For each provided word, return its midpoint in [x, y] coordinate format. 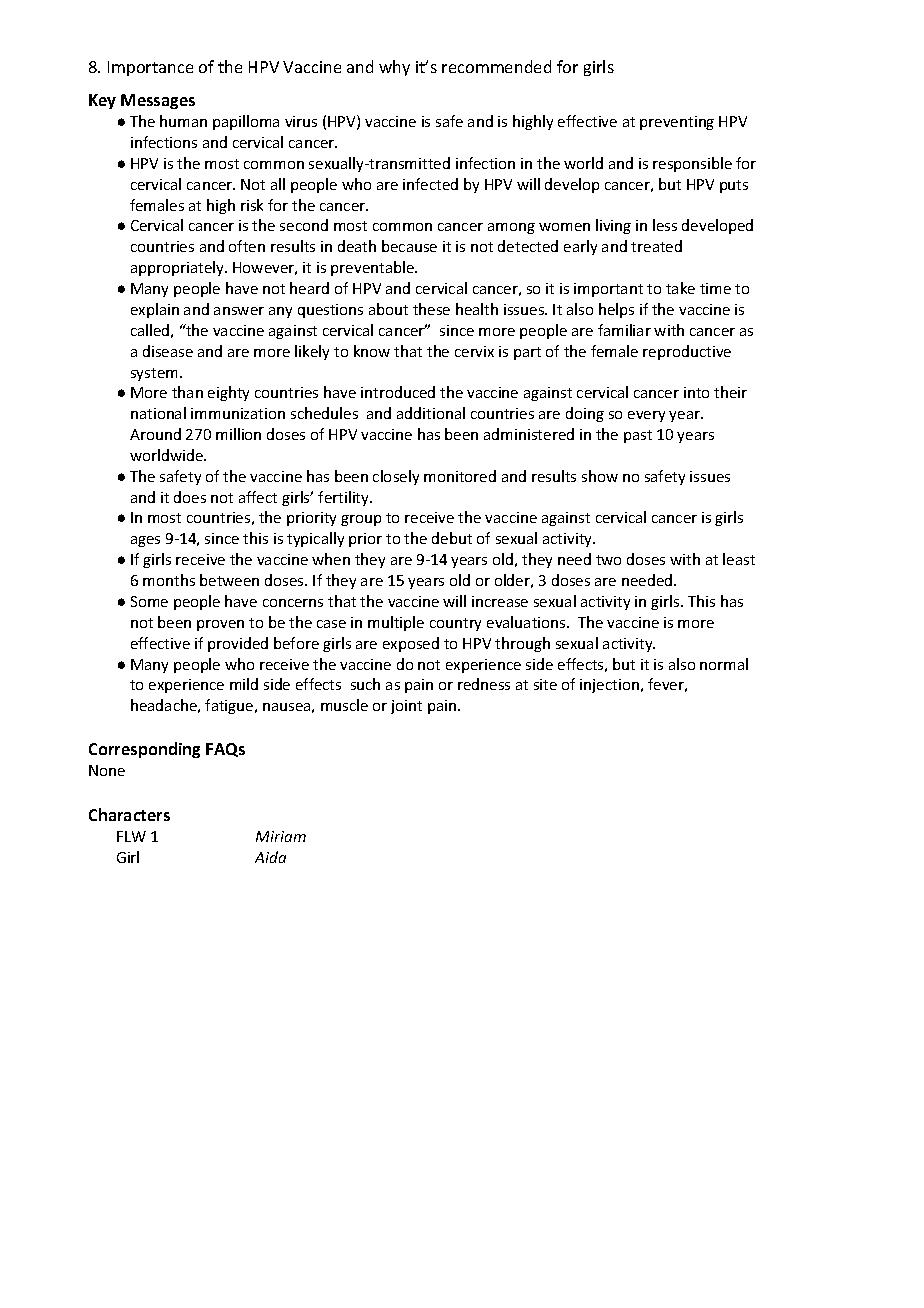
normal [724, 664]
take [680, 288]
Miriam [281, 836]
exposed [411, 644]
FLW [131, 836]
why [394, 68]
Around [155, 434]
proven [220, 625]
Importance [150, 68]
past [638, 436]
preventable [373, 268]
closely [396, 477]
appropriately [178, 268]
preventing [677, 123]
